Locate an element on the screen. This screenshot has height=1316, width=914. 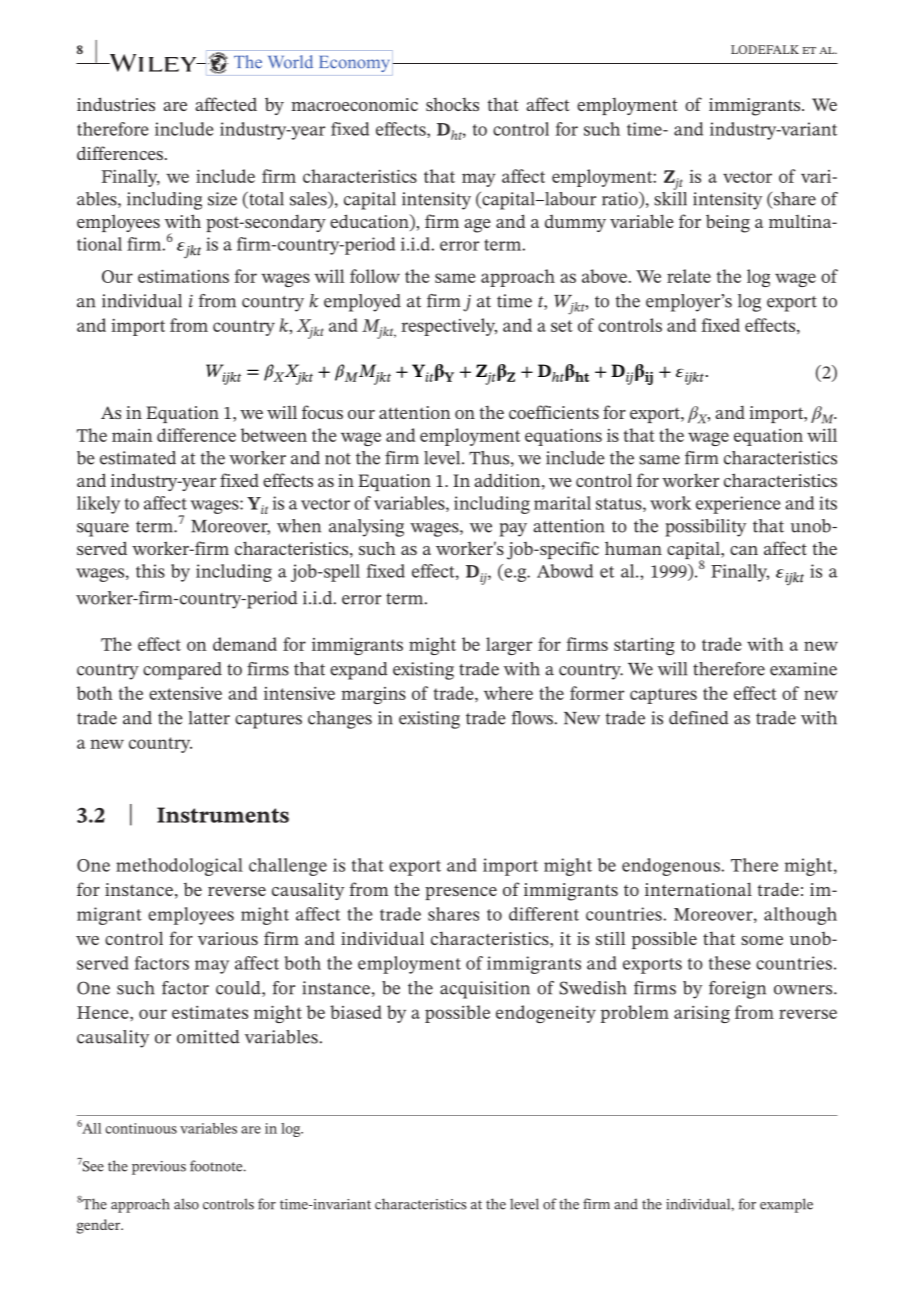
this is located at coordinates (150, 571).
